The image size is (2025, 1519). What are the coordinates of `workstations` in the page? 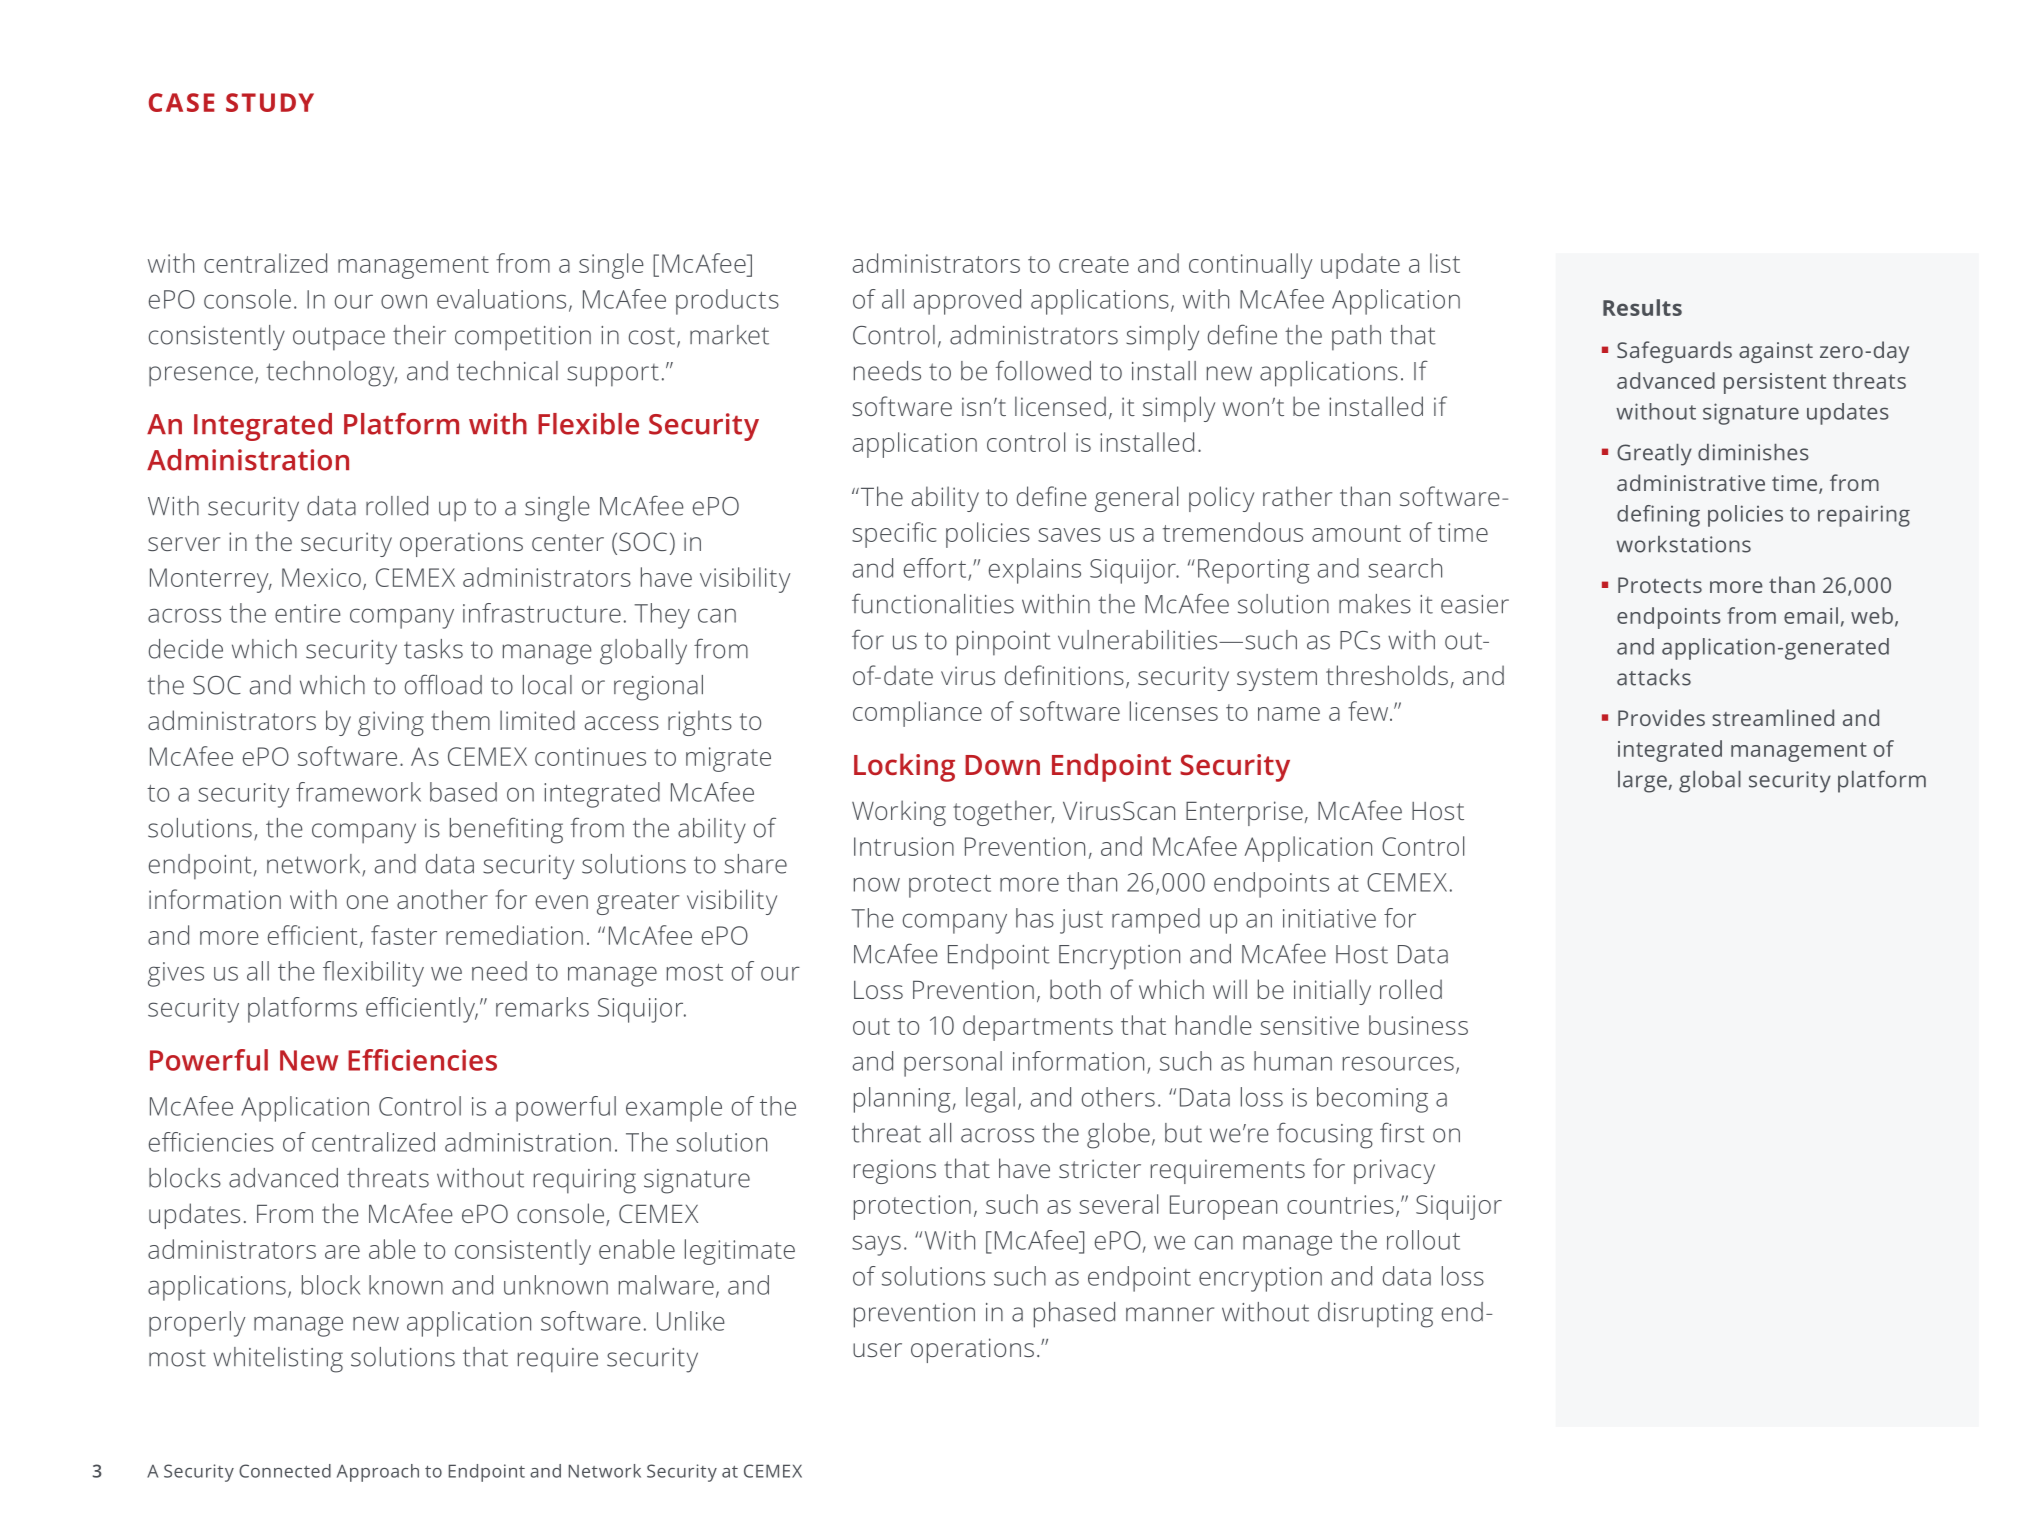 It's located at (1684, 544).
